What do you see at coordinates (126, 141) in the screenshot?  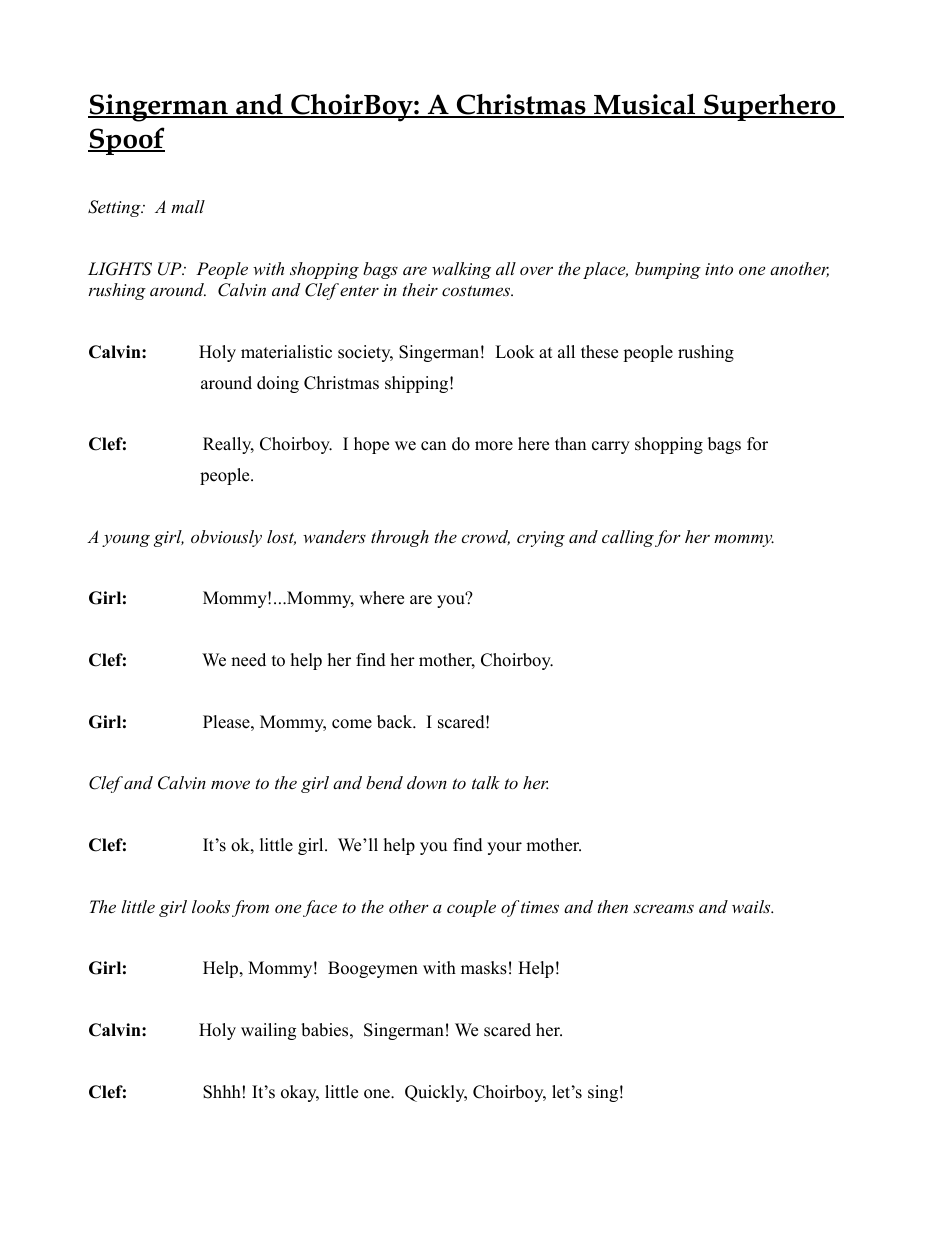 I see `Spoof` at bounding box center [126, 141].
